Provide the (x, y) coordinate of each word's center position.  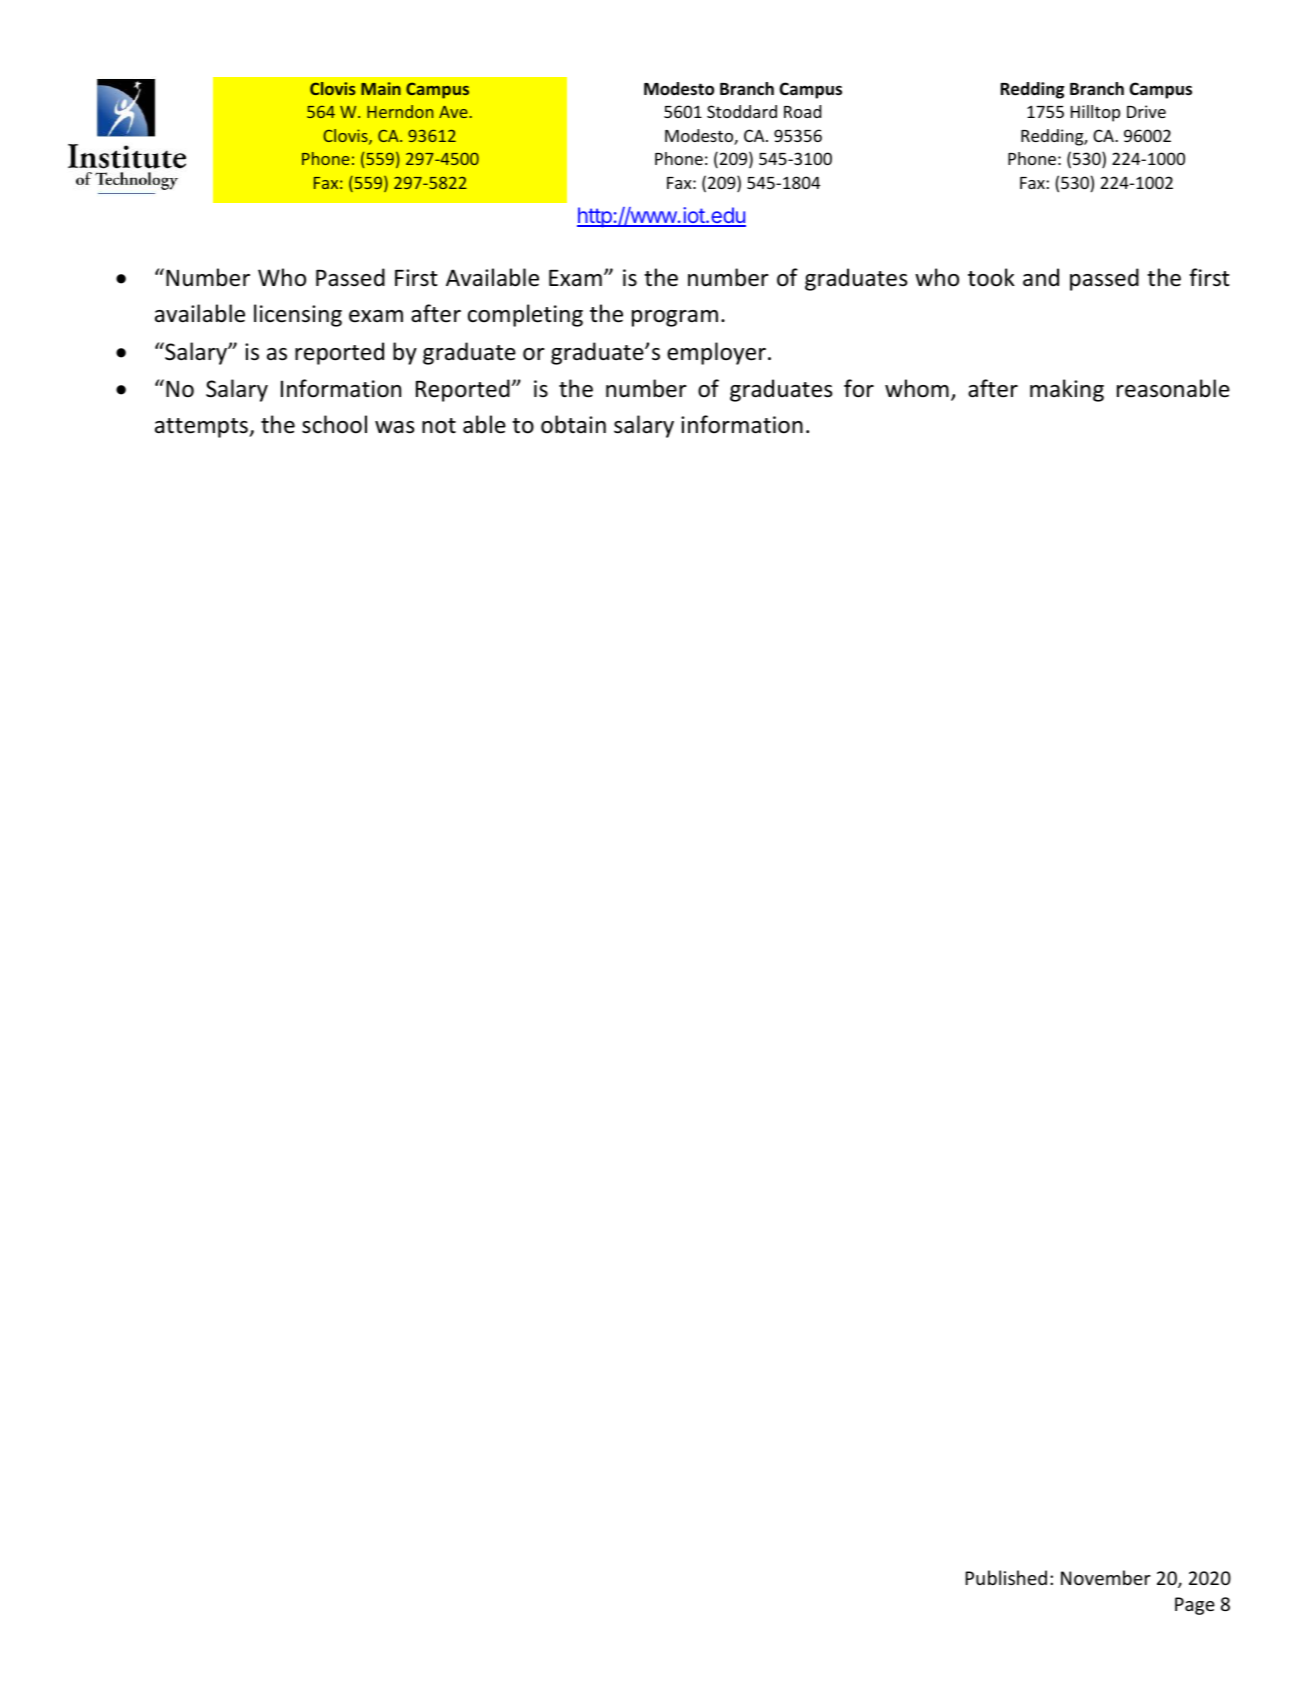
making (1067, 390)
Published (1006, 1577)
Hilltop (1095, 113)
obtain (573, 424)
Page (1195, 1606)
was (394, 427)
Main (381, 88)
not (439, 426)
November (1106, 1577)
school (334, 424)
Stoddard (742, 111)
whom (917, 388)
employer (716, 353)
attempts (202, 428)
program (675, 318)
